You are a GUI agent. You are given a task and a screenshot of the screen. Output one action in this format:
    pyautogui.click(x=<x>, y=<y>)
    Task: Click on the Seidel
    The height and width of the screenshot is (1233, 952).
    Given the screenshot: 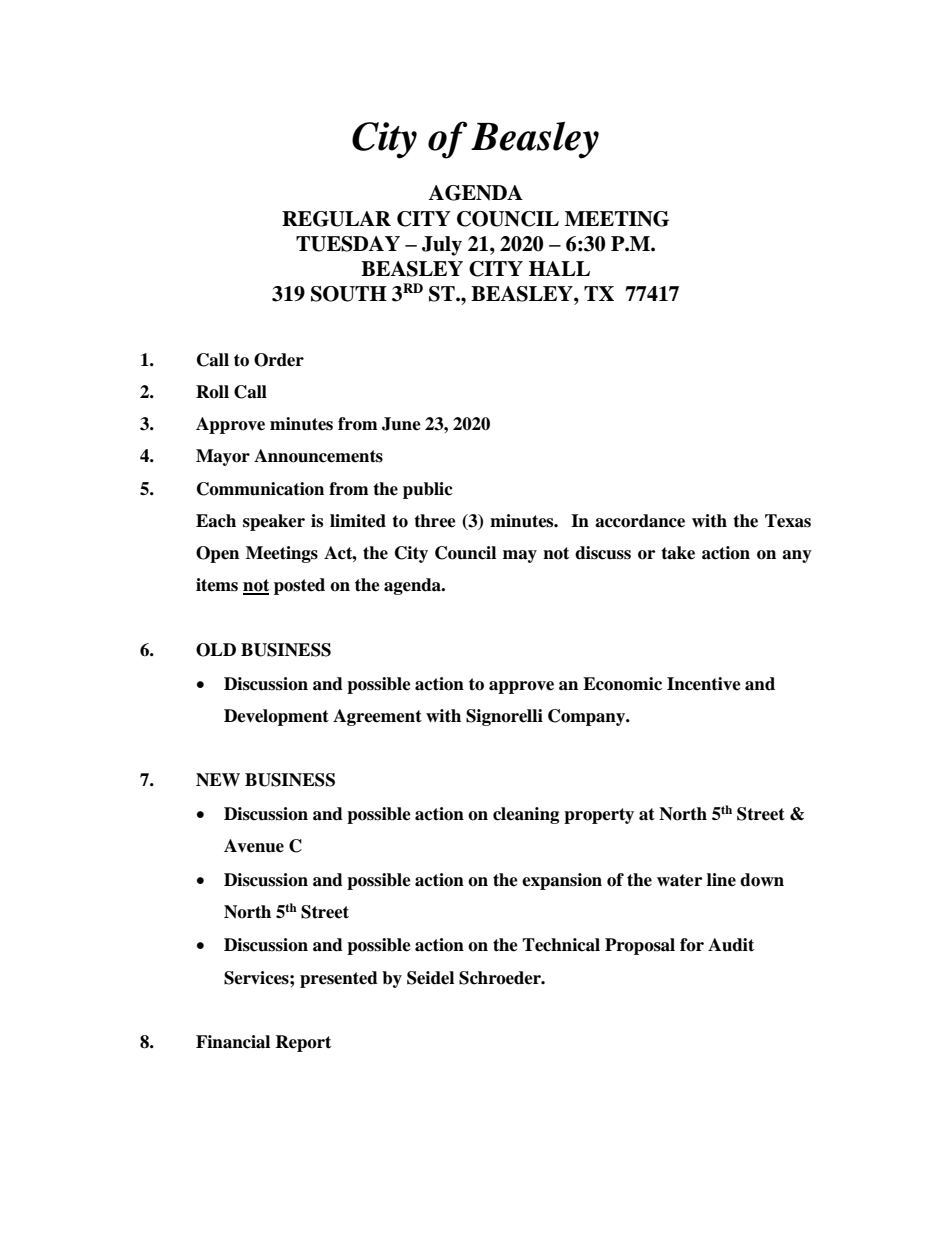 What is the action you would take?
    pyautogui.click(x=430, y=978)
